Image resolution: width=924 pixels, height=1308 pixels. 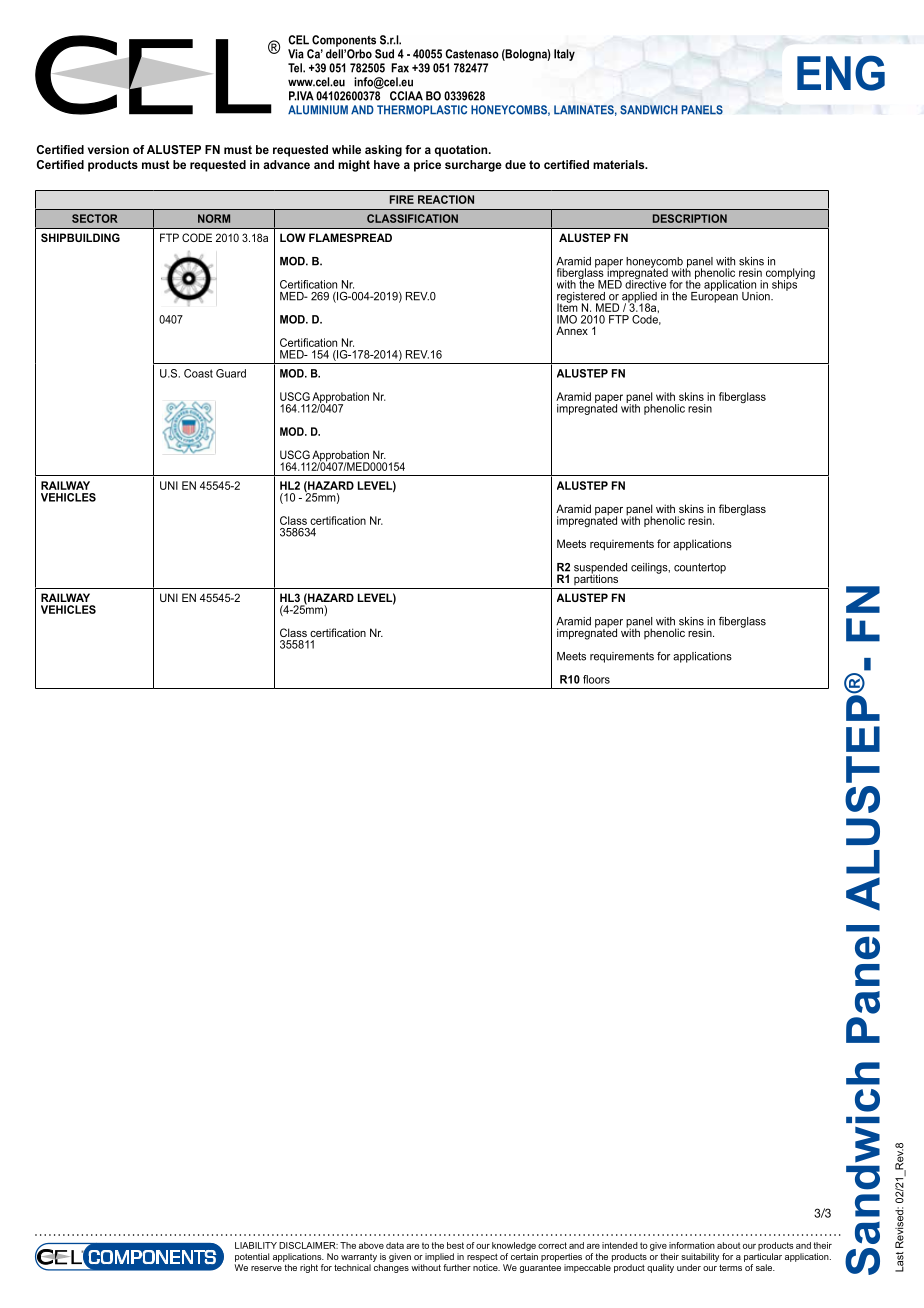 I want to click on potential, so click(x=252, y=1257).
